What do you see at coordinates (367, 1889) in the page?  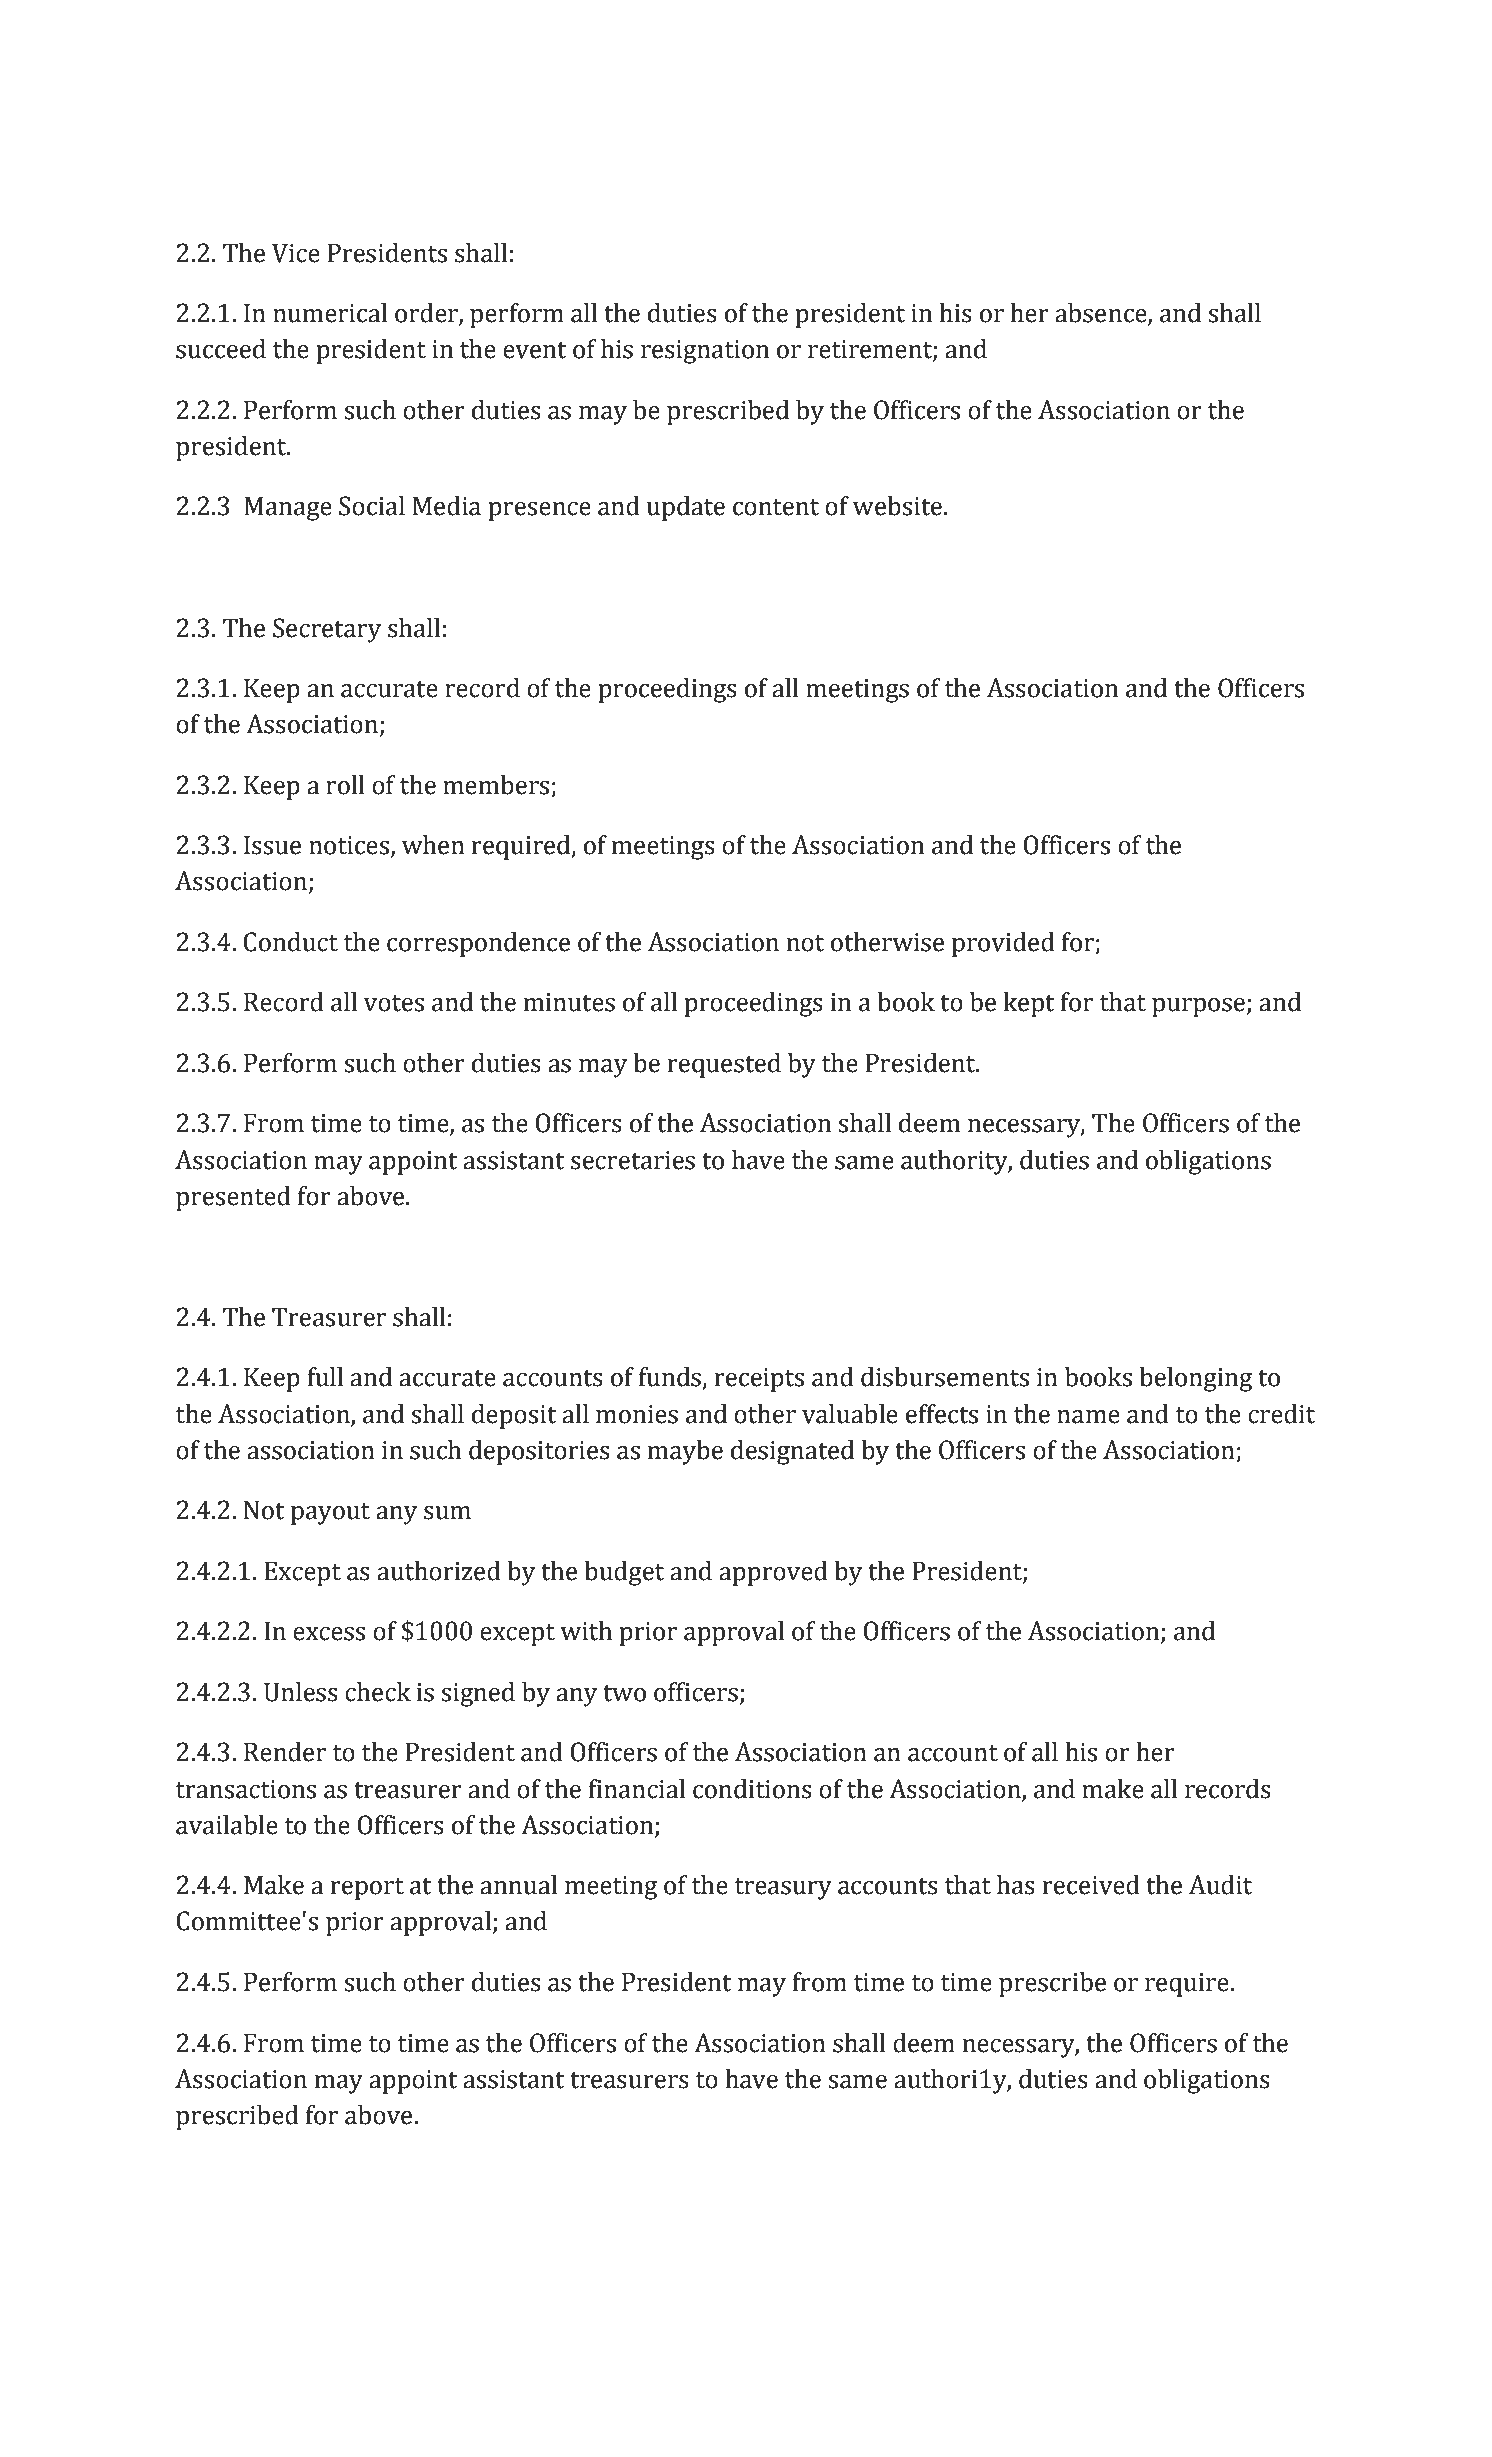 I see `report` at bounding box center [367, 1889].
